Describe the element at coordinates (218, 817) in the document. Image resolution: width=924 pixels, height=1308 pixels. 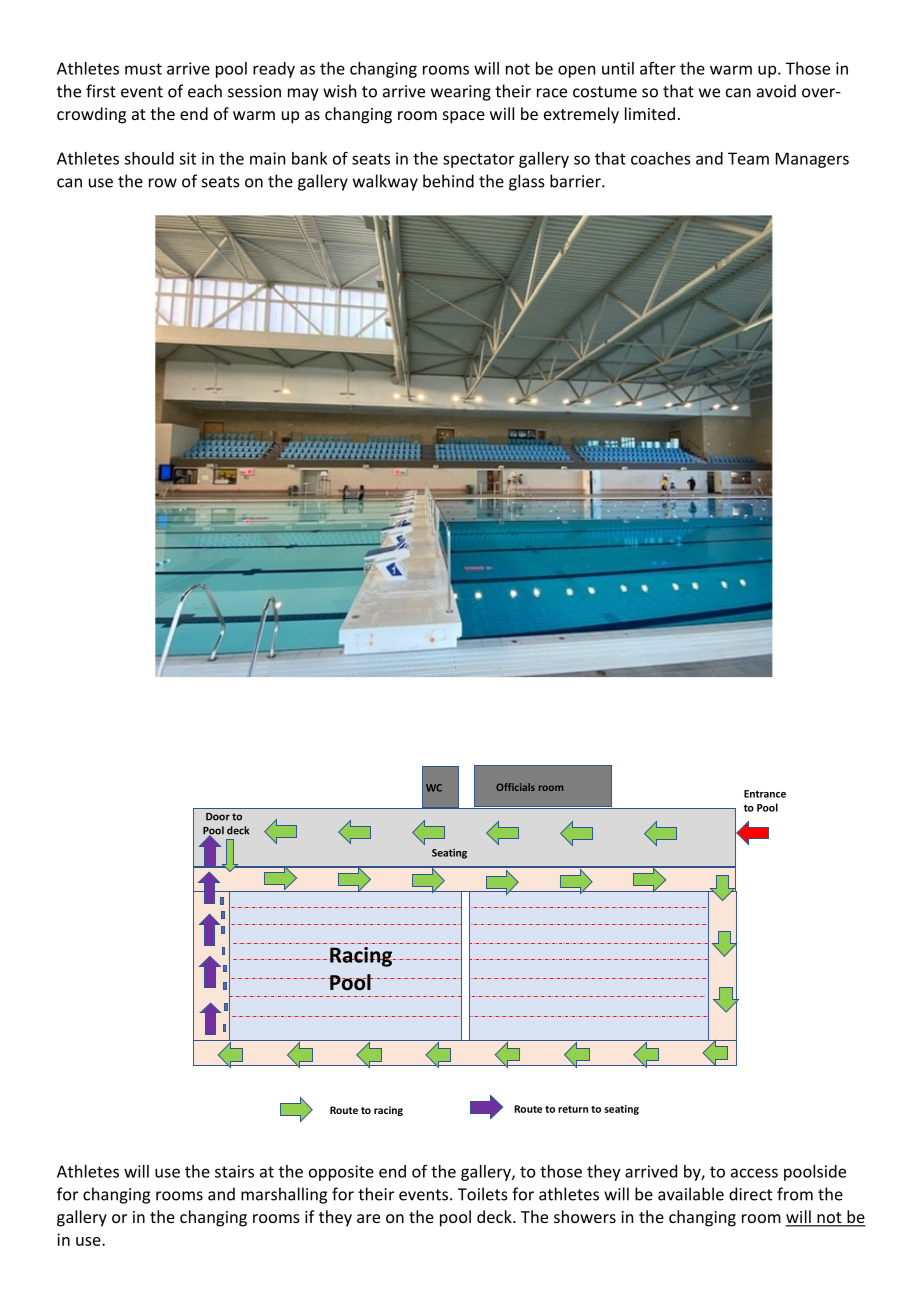
I see `Door` at that location.
